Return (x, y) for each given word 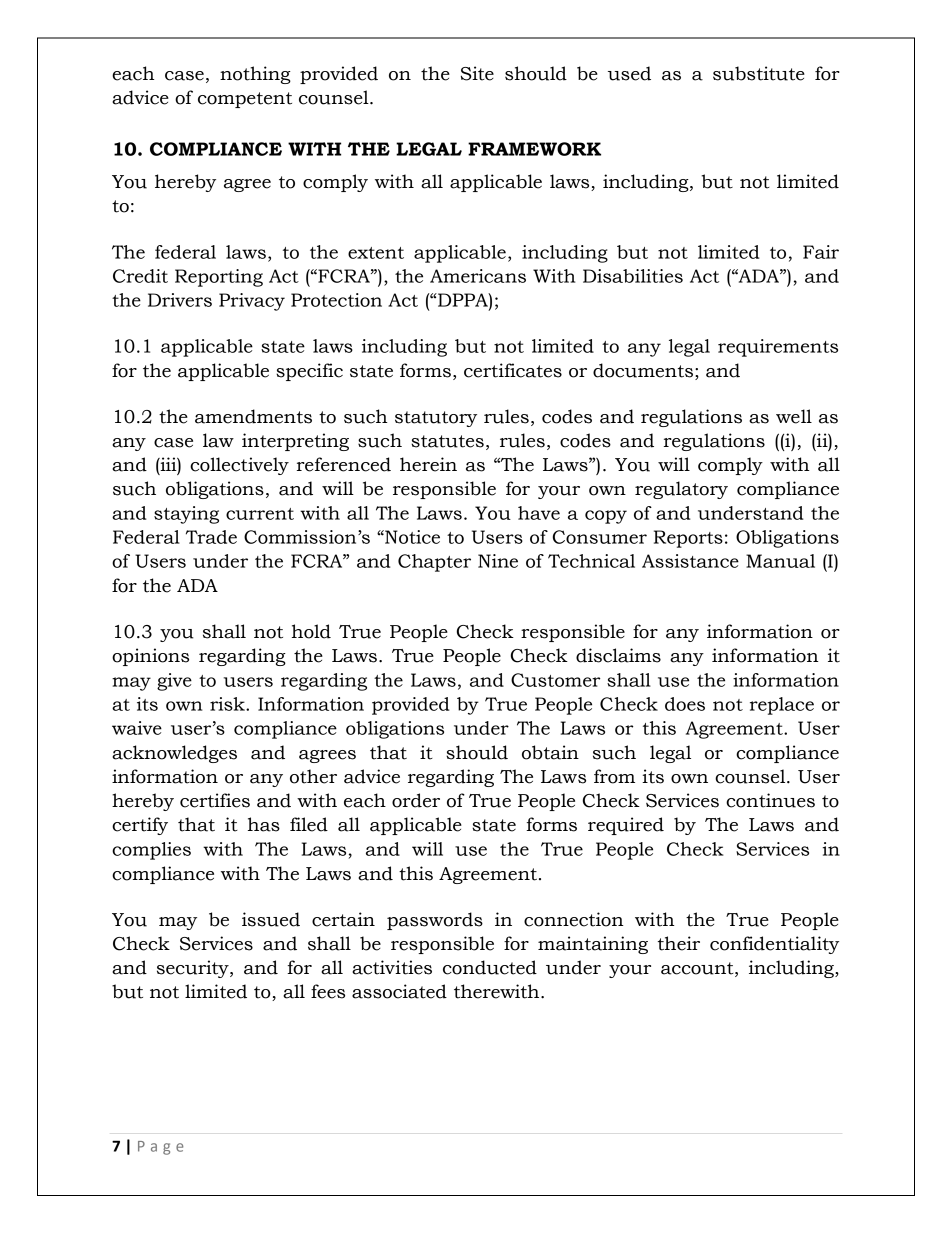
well (794, 416)
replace (782, 706)
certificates (513, 370)
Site (477, 73)
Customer (555, 680)
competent (245, 100)
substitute (759, 73)
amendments (253, 416)
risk (228, 704)
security (194, 969)
